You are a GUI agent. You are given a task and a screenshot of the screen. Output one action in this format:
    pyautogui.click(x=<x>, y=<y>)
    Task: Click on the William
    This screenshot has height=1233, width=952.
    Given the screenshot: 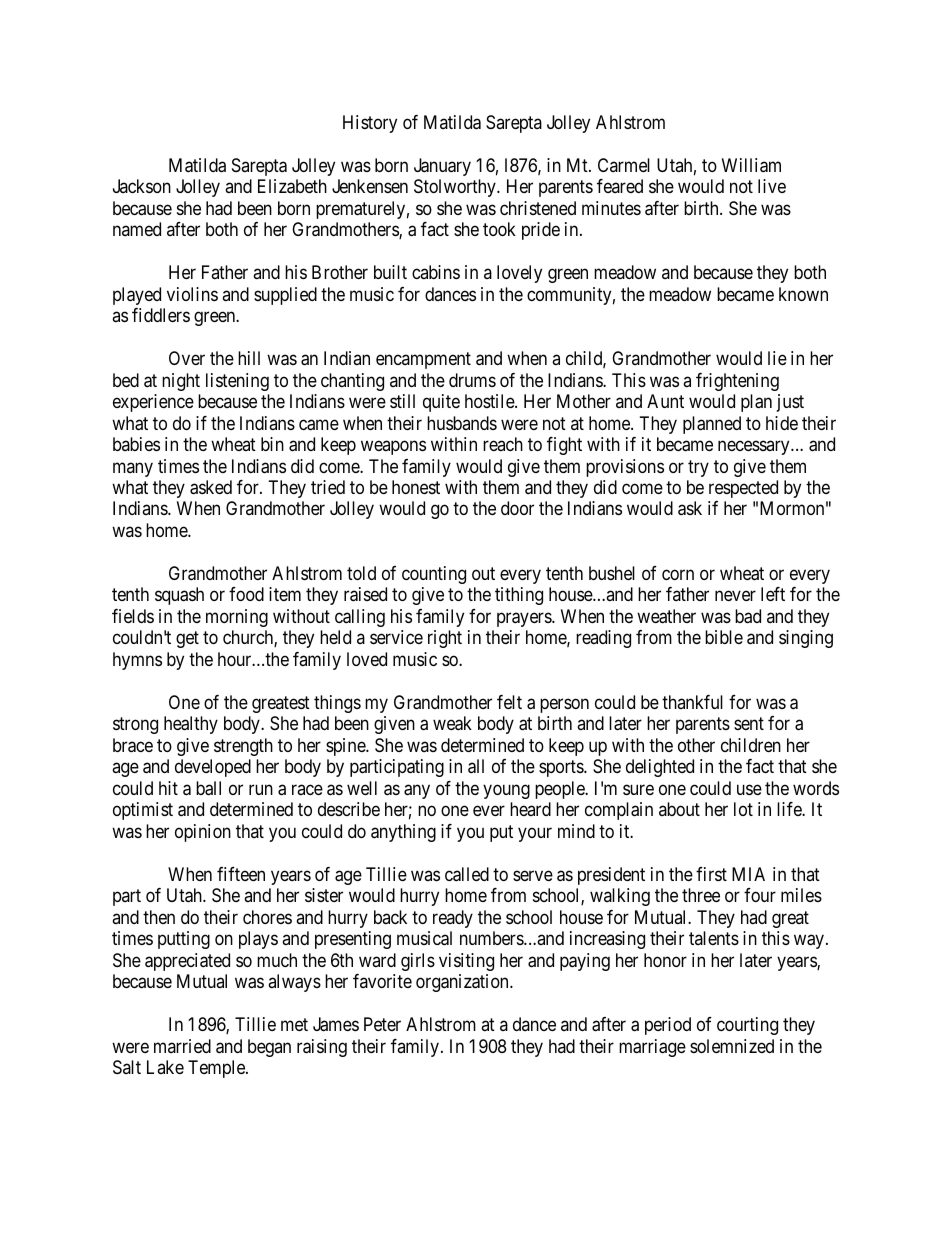 What is the action you would take?
    pyautogui.click(x=751, y=165)
